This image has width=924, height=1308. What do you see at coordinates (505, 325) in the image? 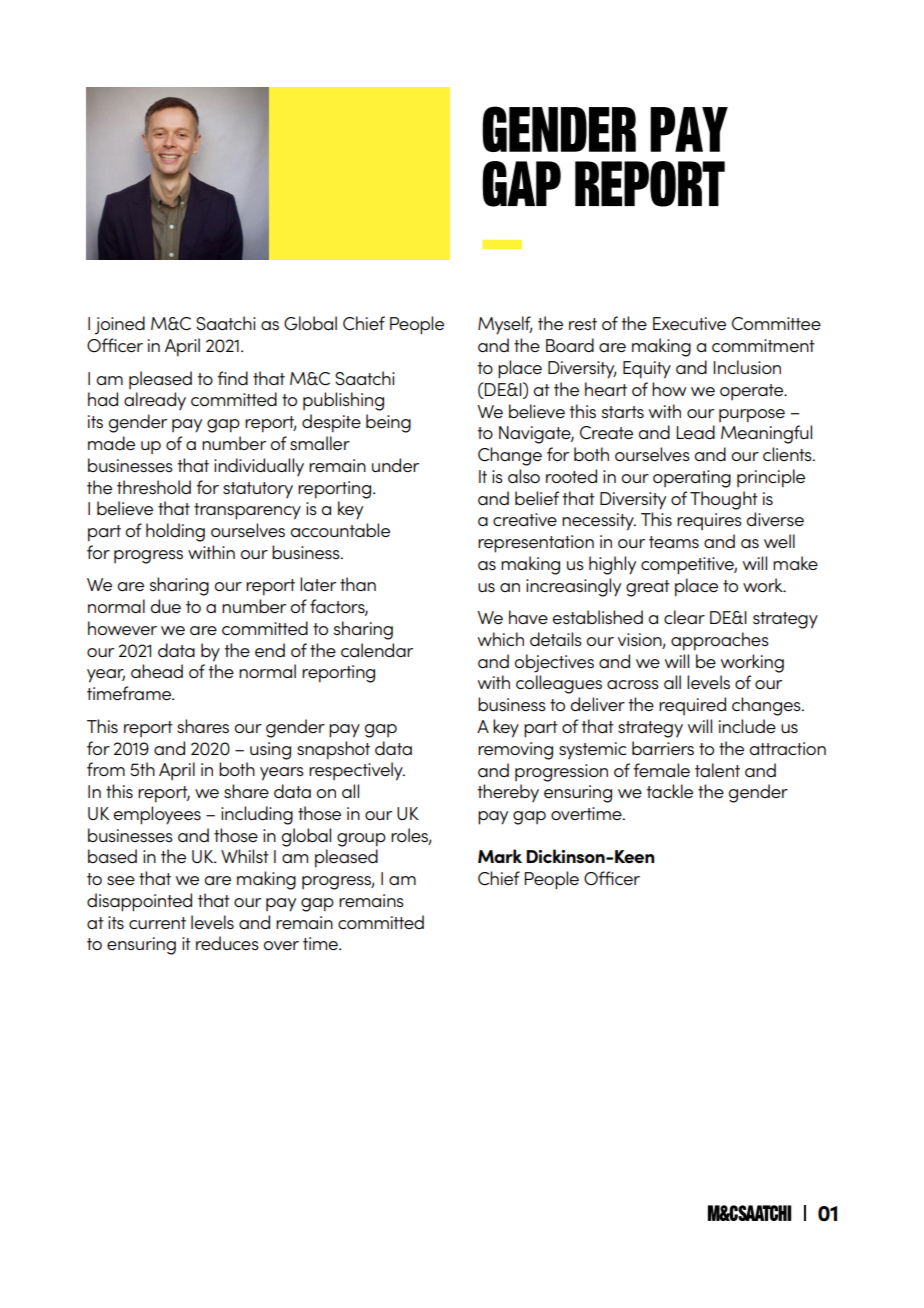
I see `Myself` at bounding box center [505, 325].
